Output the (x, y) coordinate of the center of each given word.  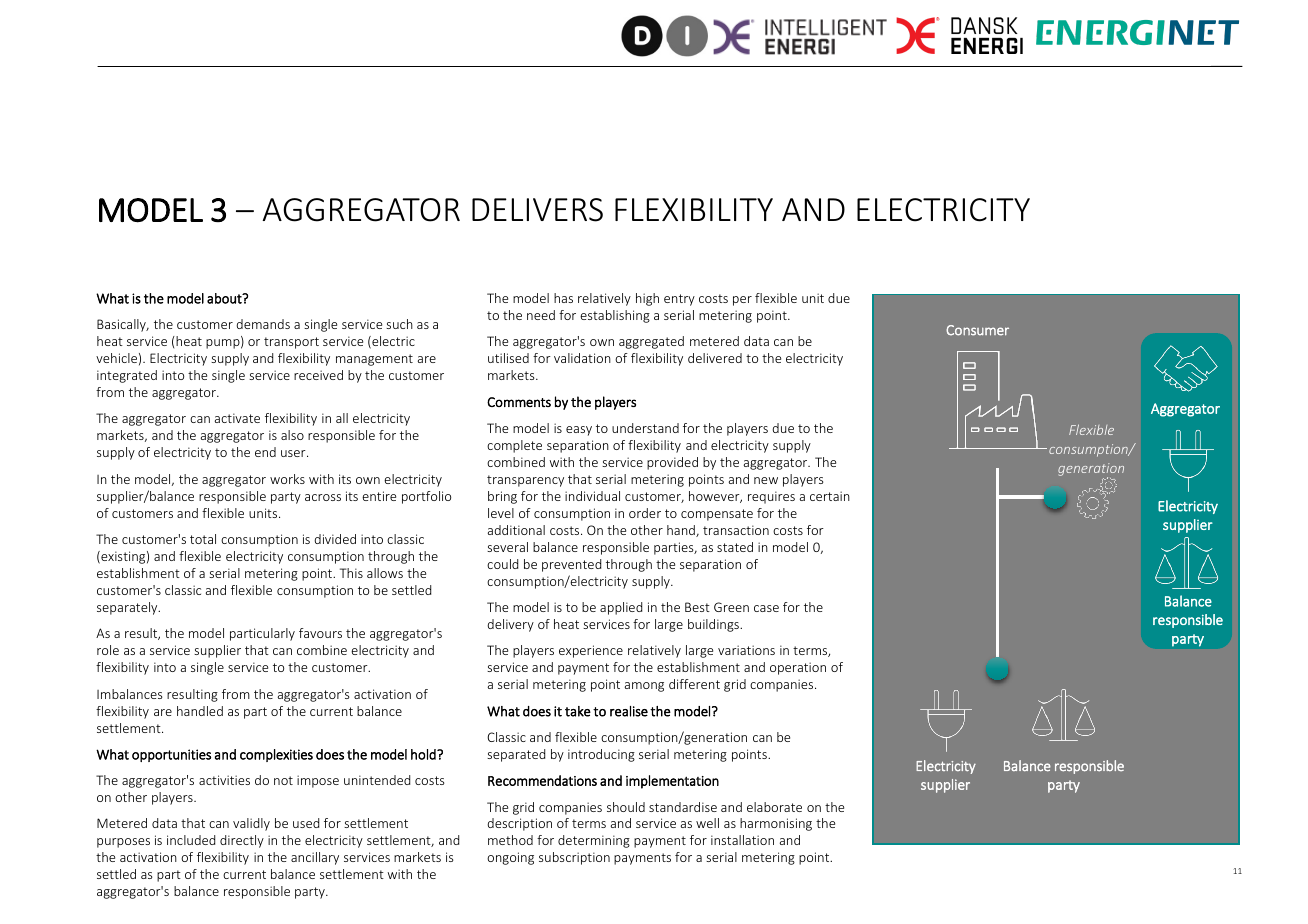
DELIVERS (537, 210)
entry (679, 300)
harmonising (776, 824)
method (510, 840)
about (225, 298)
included (191, 840)
